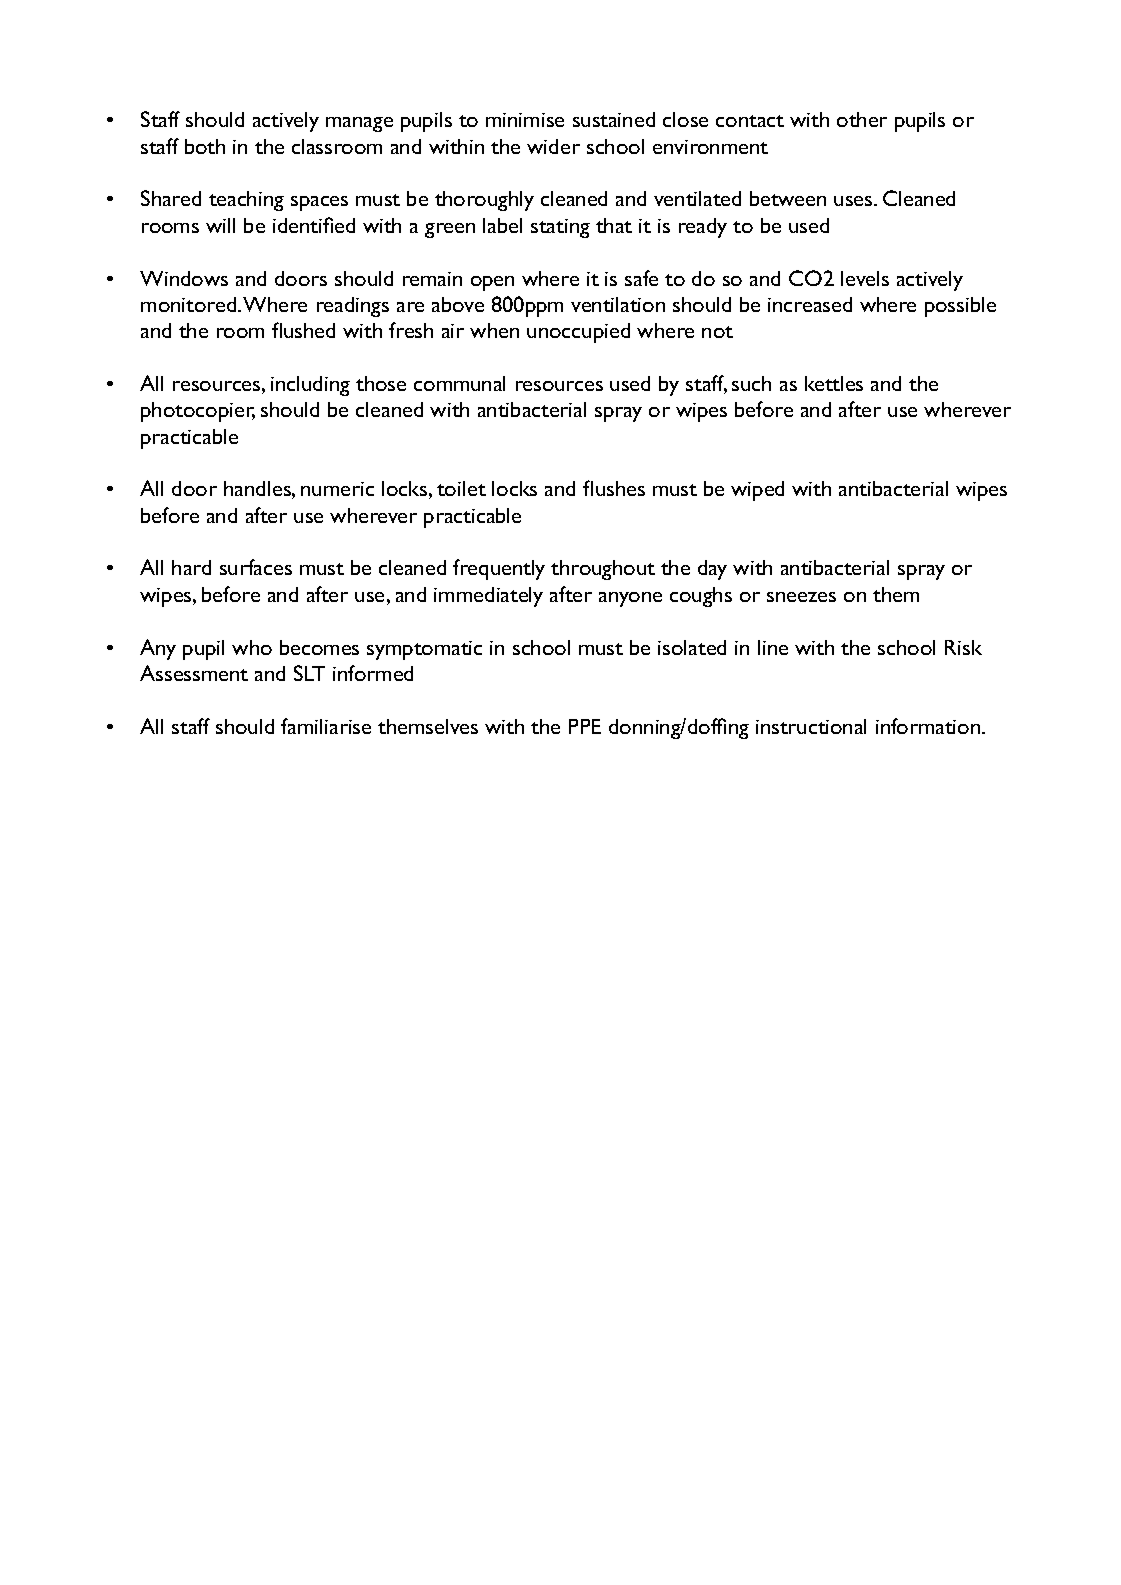  Describe the element at coordinates (326, 726) in the screenshot. I see `familiarise` at that location.
